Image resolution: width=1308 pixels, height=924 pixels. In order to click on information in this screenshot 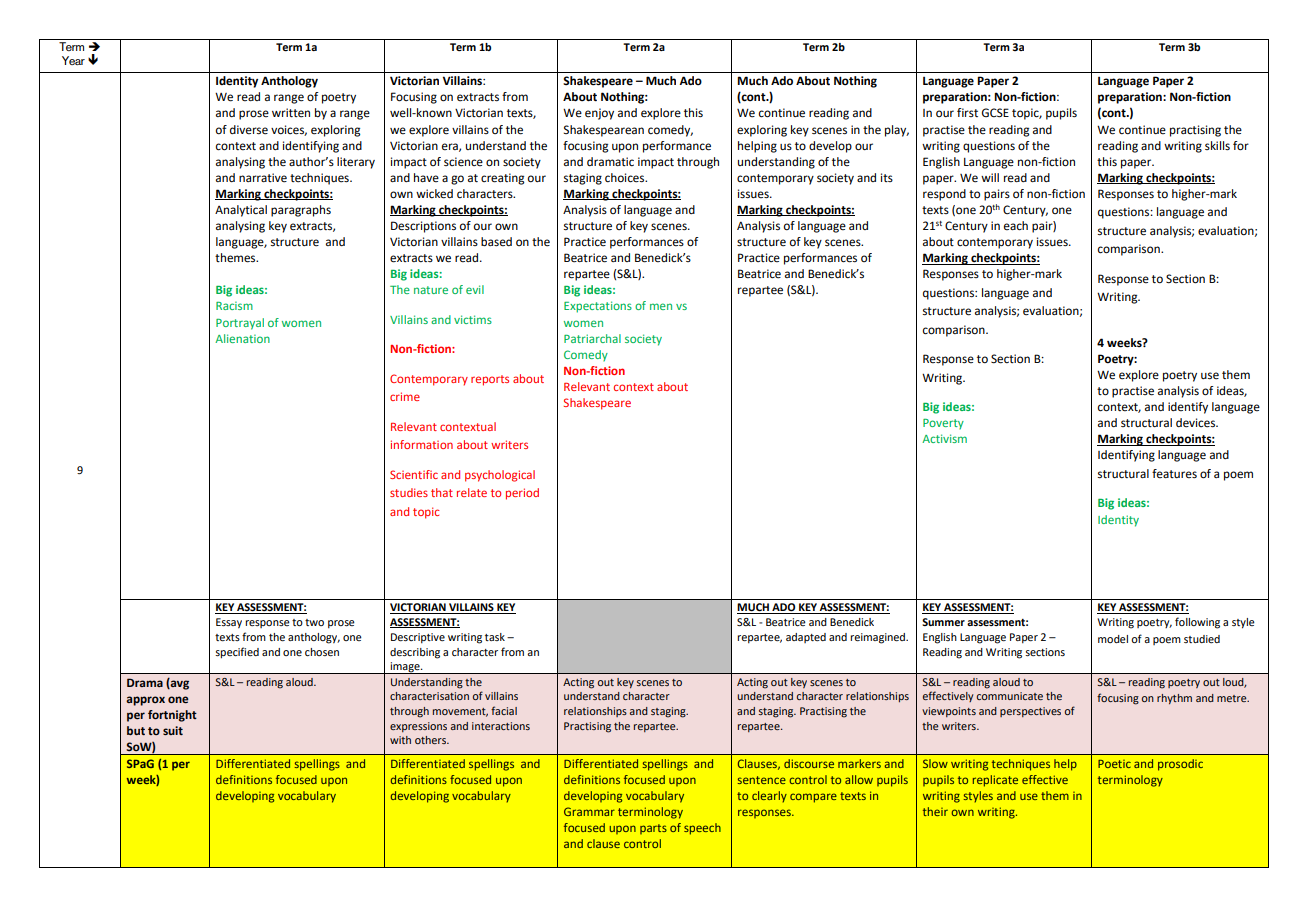, I will do `click(422, 444)`.
